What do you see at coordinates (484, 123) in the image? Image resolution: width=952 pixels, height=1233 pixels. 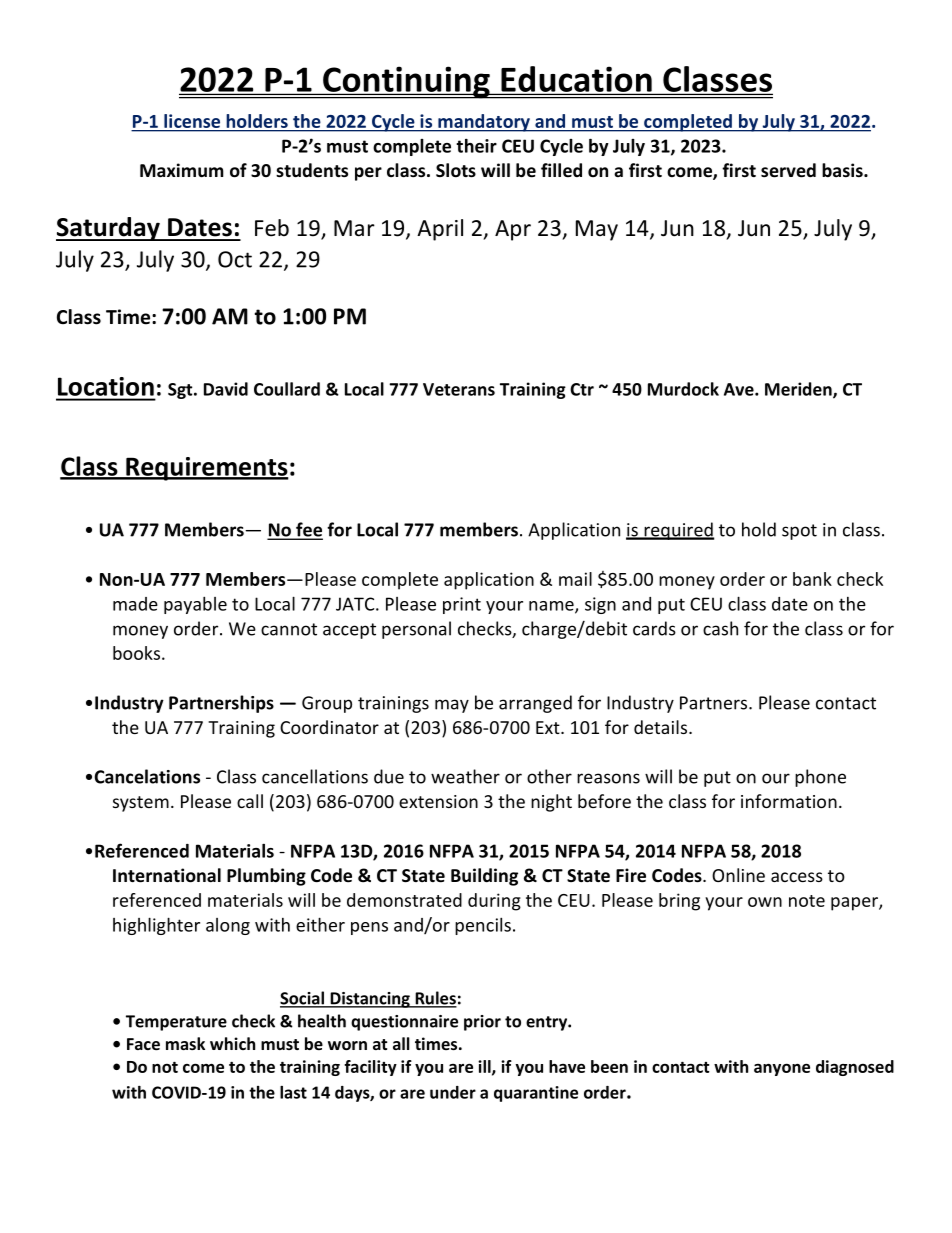 I see `mandatory` at bounding box center [484, 123].
